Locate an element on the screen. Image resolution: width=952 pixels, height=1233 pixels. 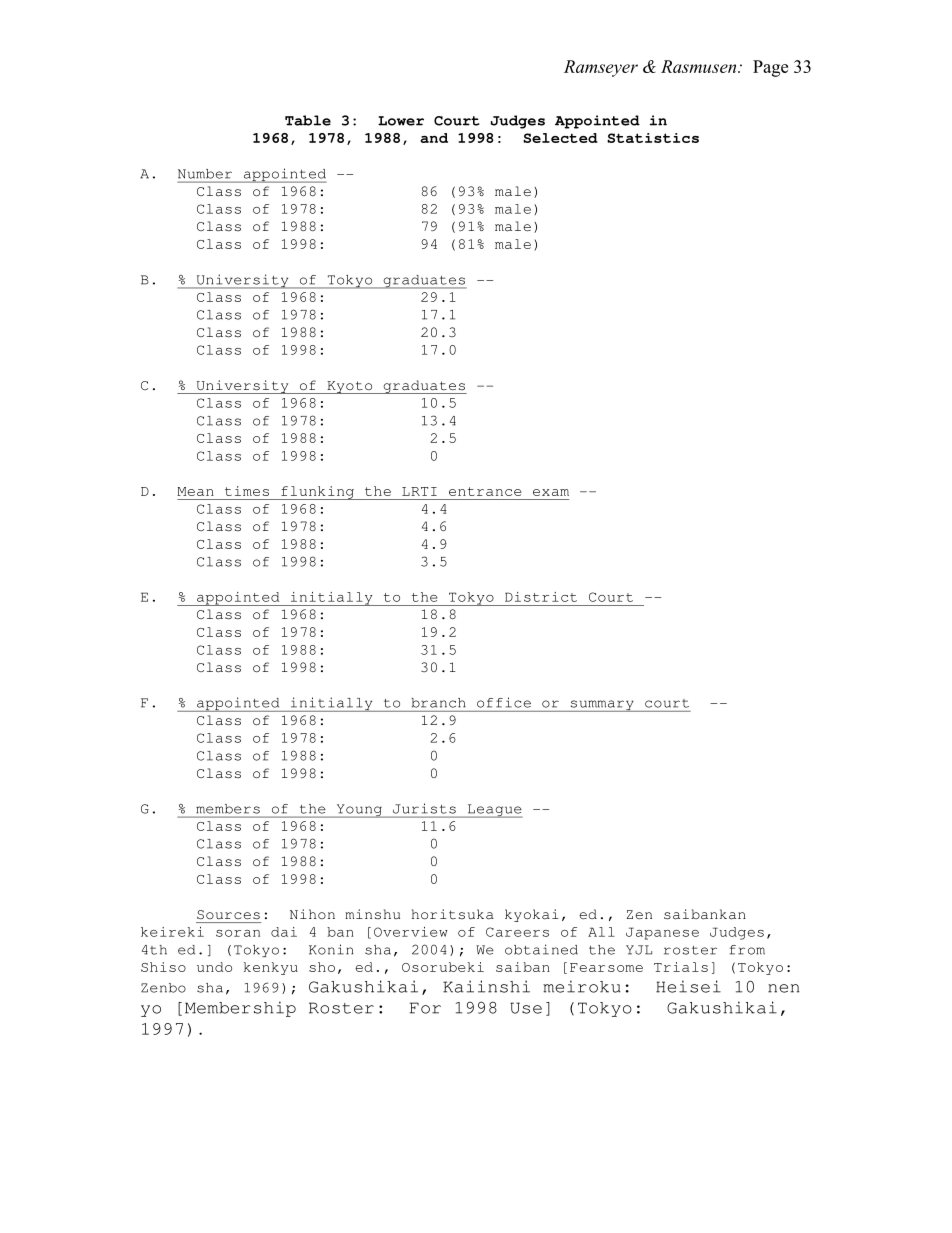
Page is located at coordinates (770, 68).
